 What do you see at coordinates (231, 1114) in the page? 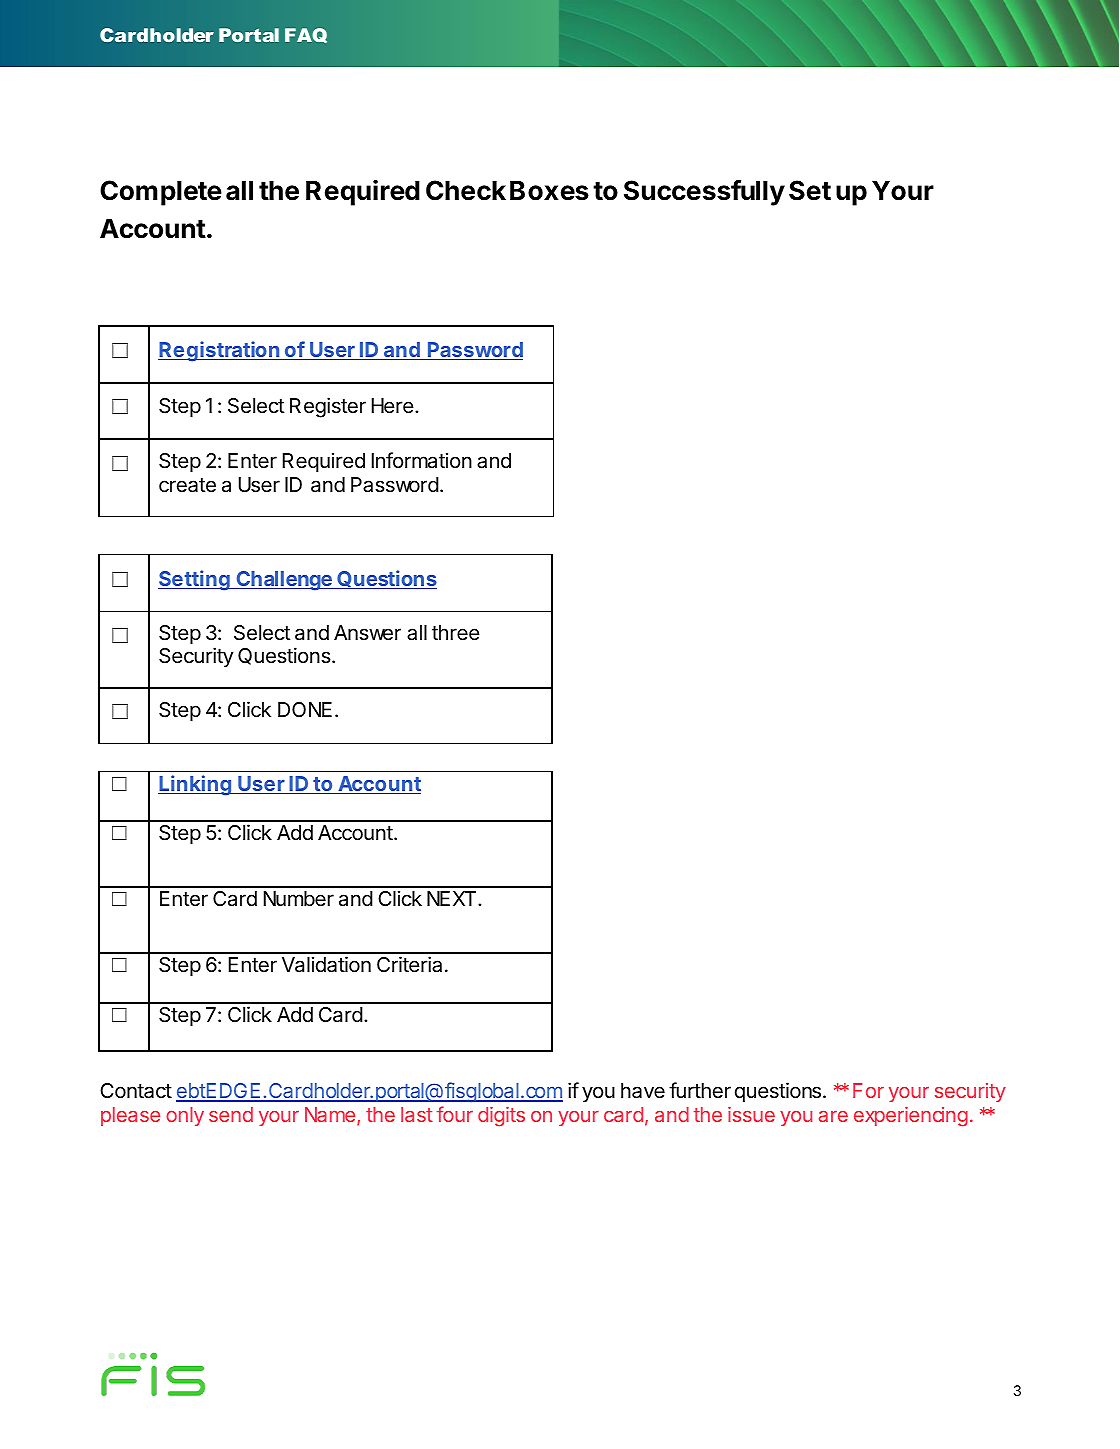
I see `send` at bounding box center [231, 1114].
